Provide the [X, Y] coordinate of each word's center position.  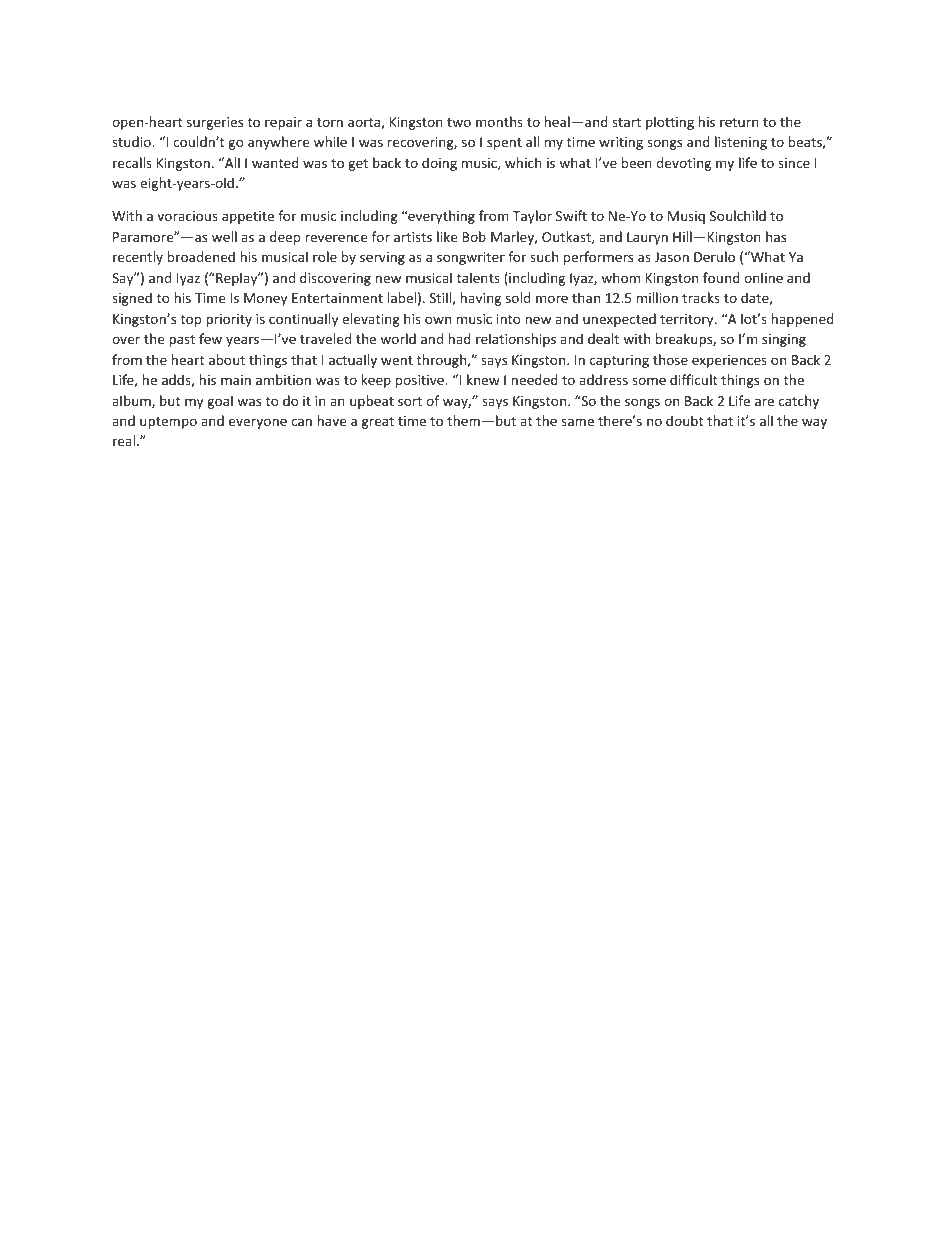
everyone [258, 423]
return [739, 122]
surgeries [215, 123]
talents [478, 277]
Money [265, 299]
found [721, 277]
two [459, 122]
